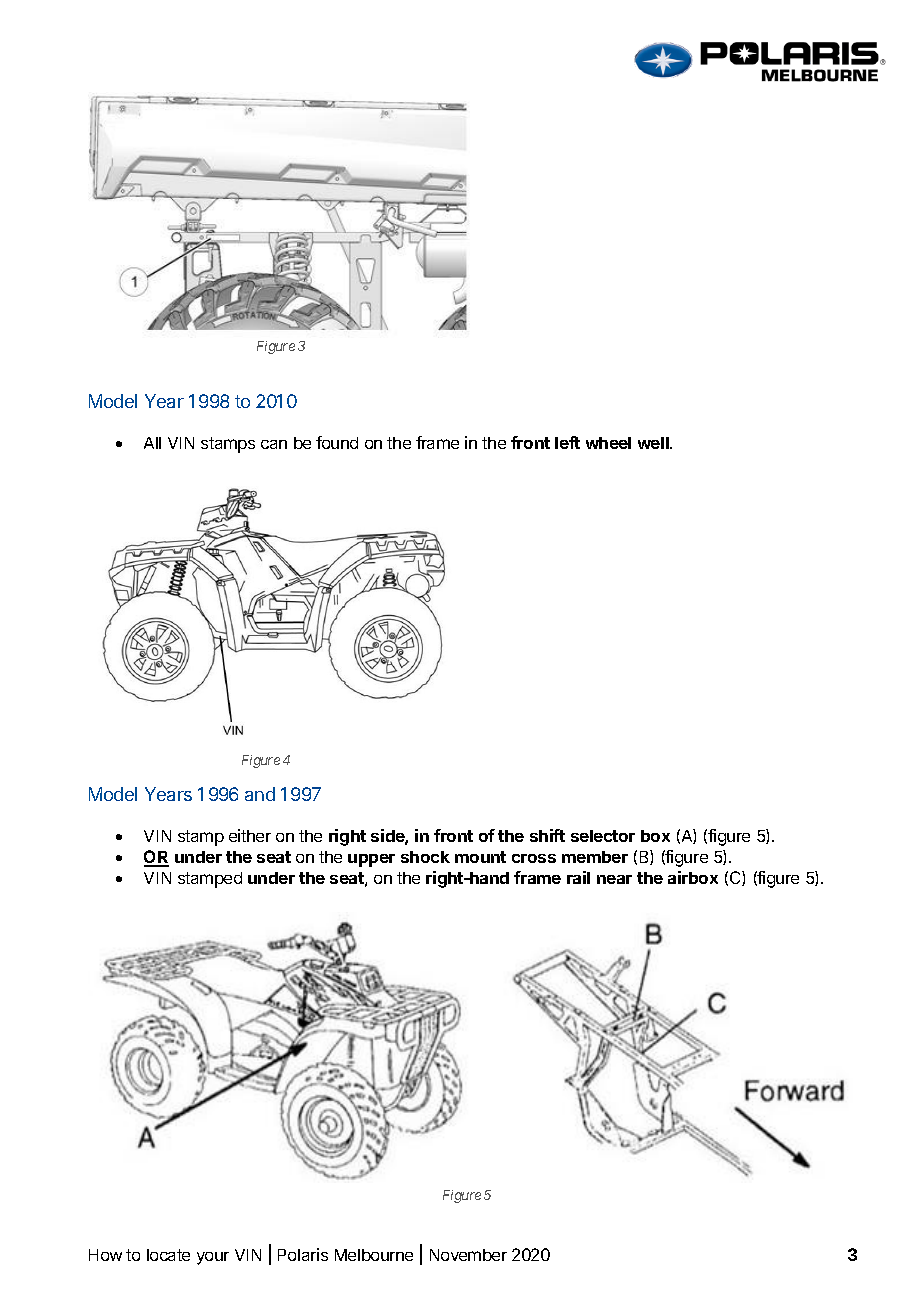 The width and height of the document is (924, 1308). Describe the element at coordinates (595, 857) in the document. I see `member` at that location.
